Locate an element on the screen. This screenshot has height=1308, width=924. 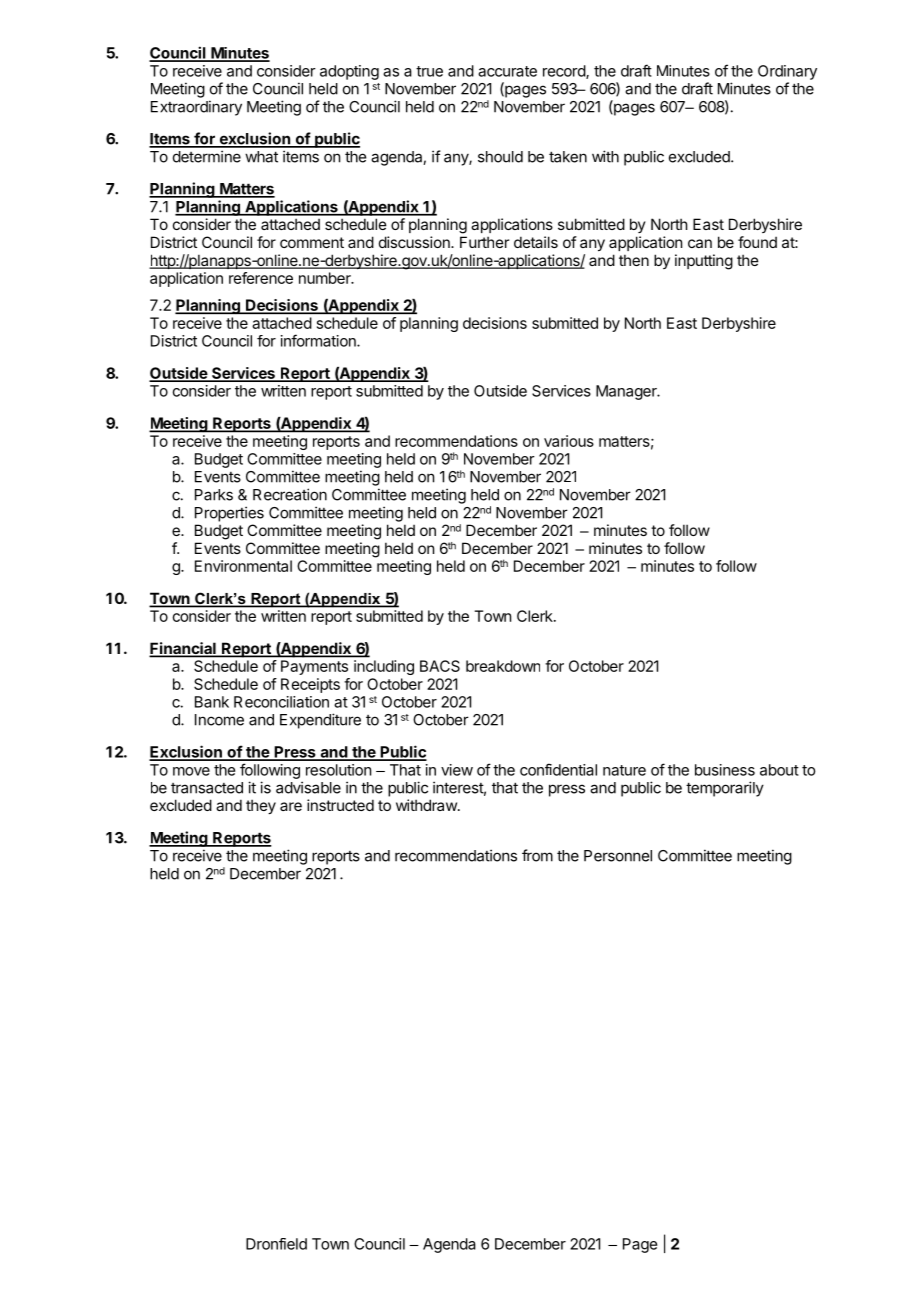
various is located at coordinates (569, 441).
